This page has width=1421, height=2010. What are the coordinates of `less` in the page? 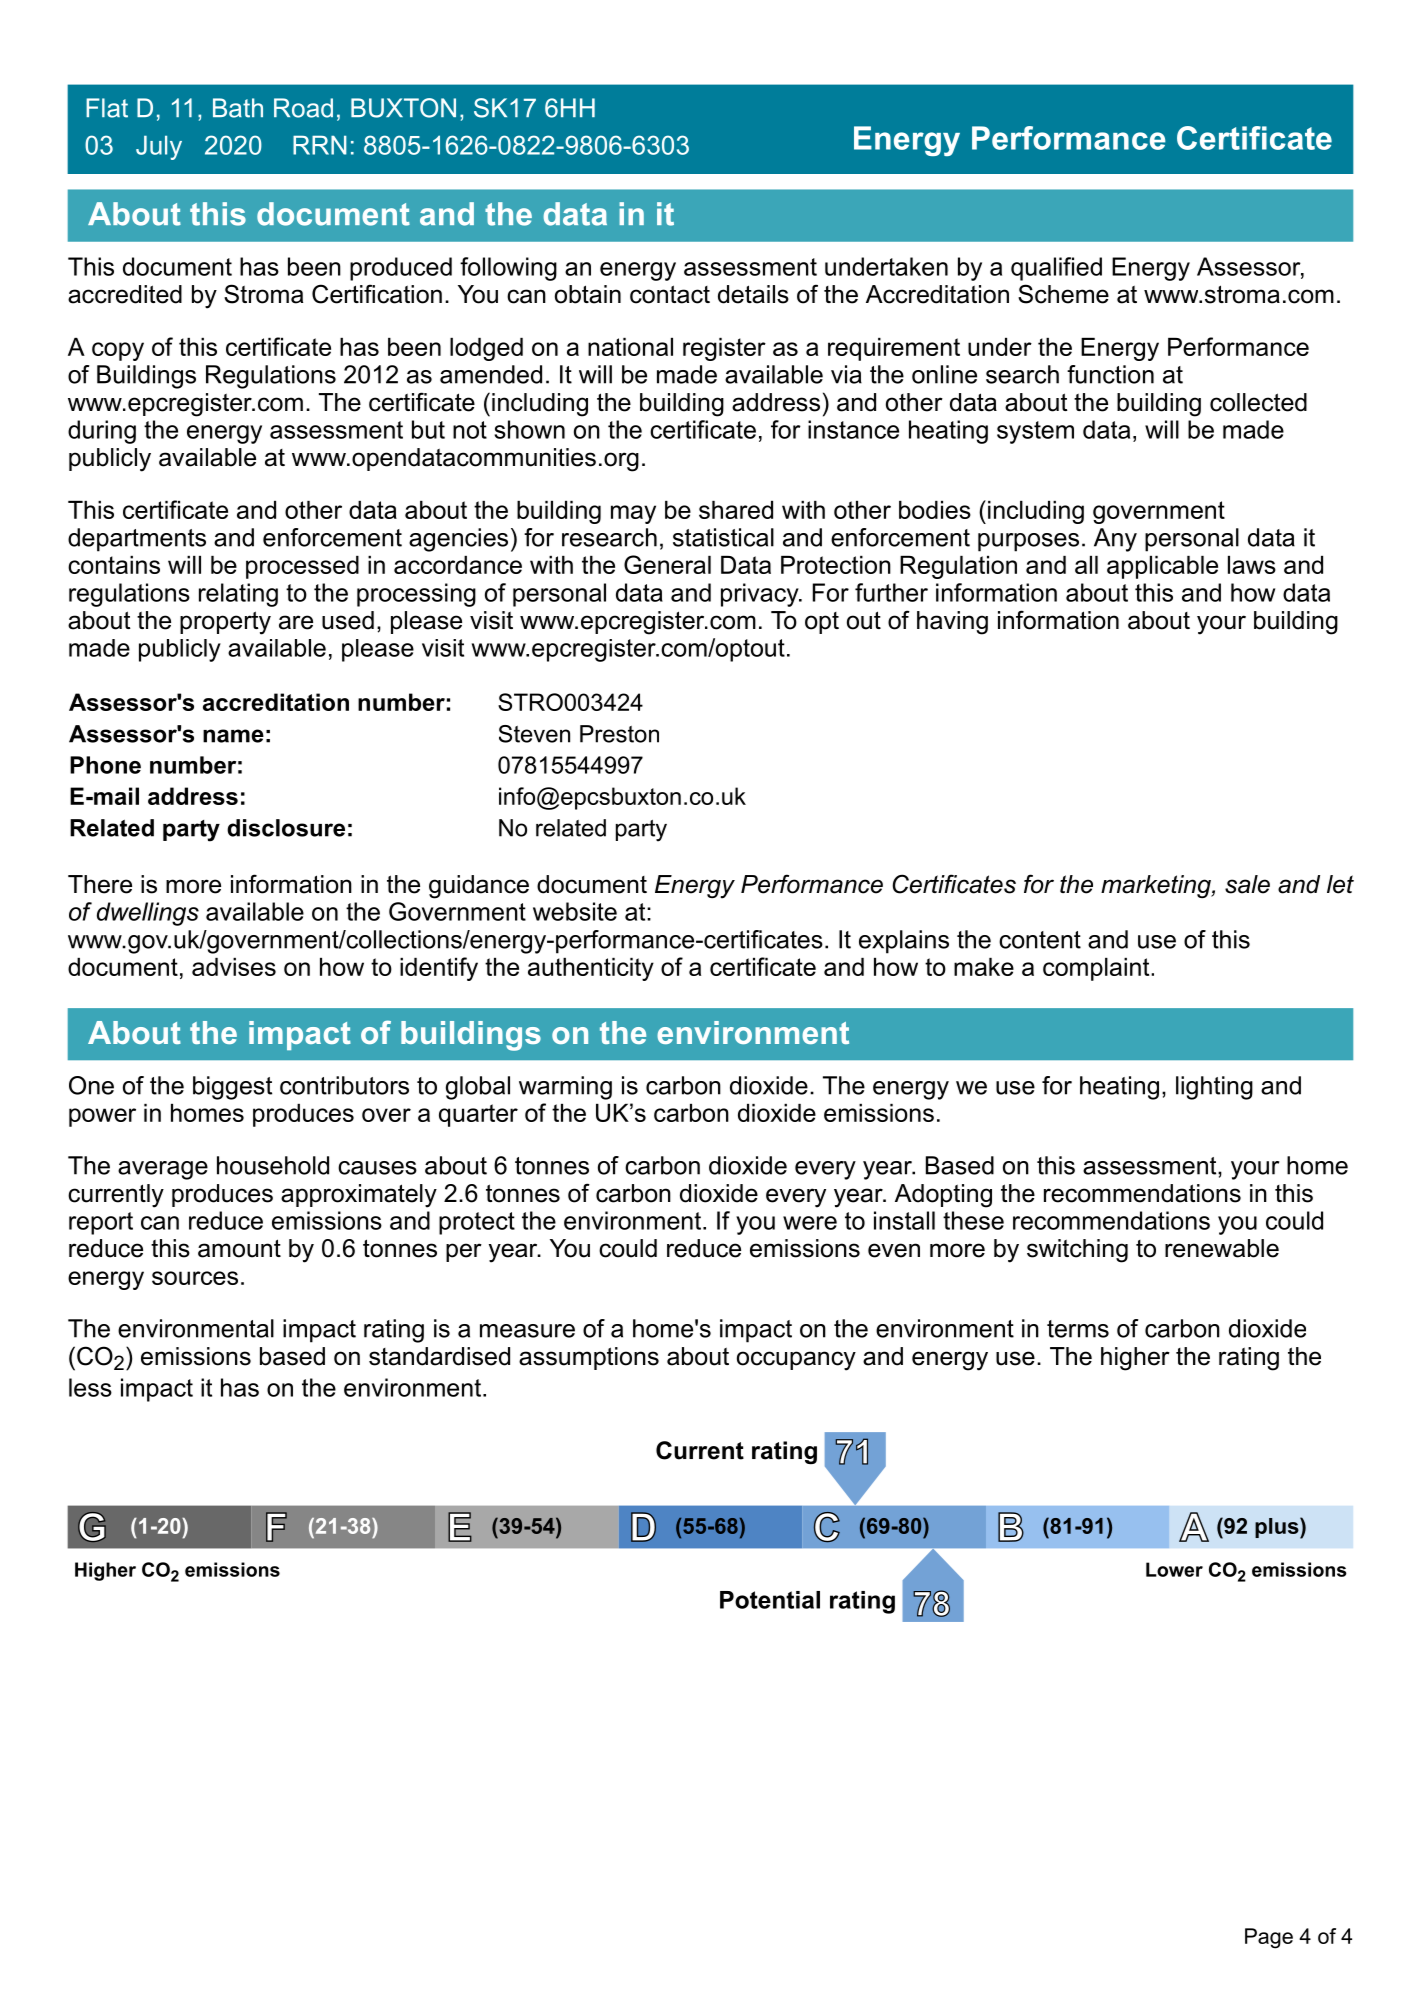 It's located at (90, 1387).
